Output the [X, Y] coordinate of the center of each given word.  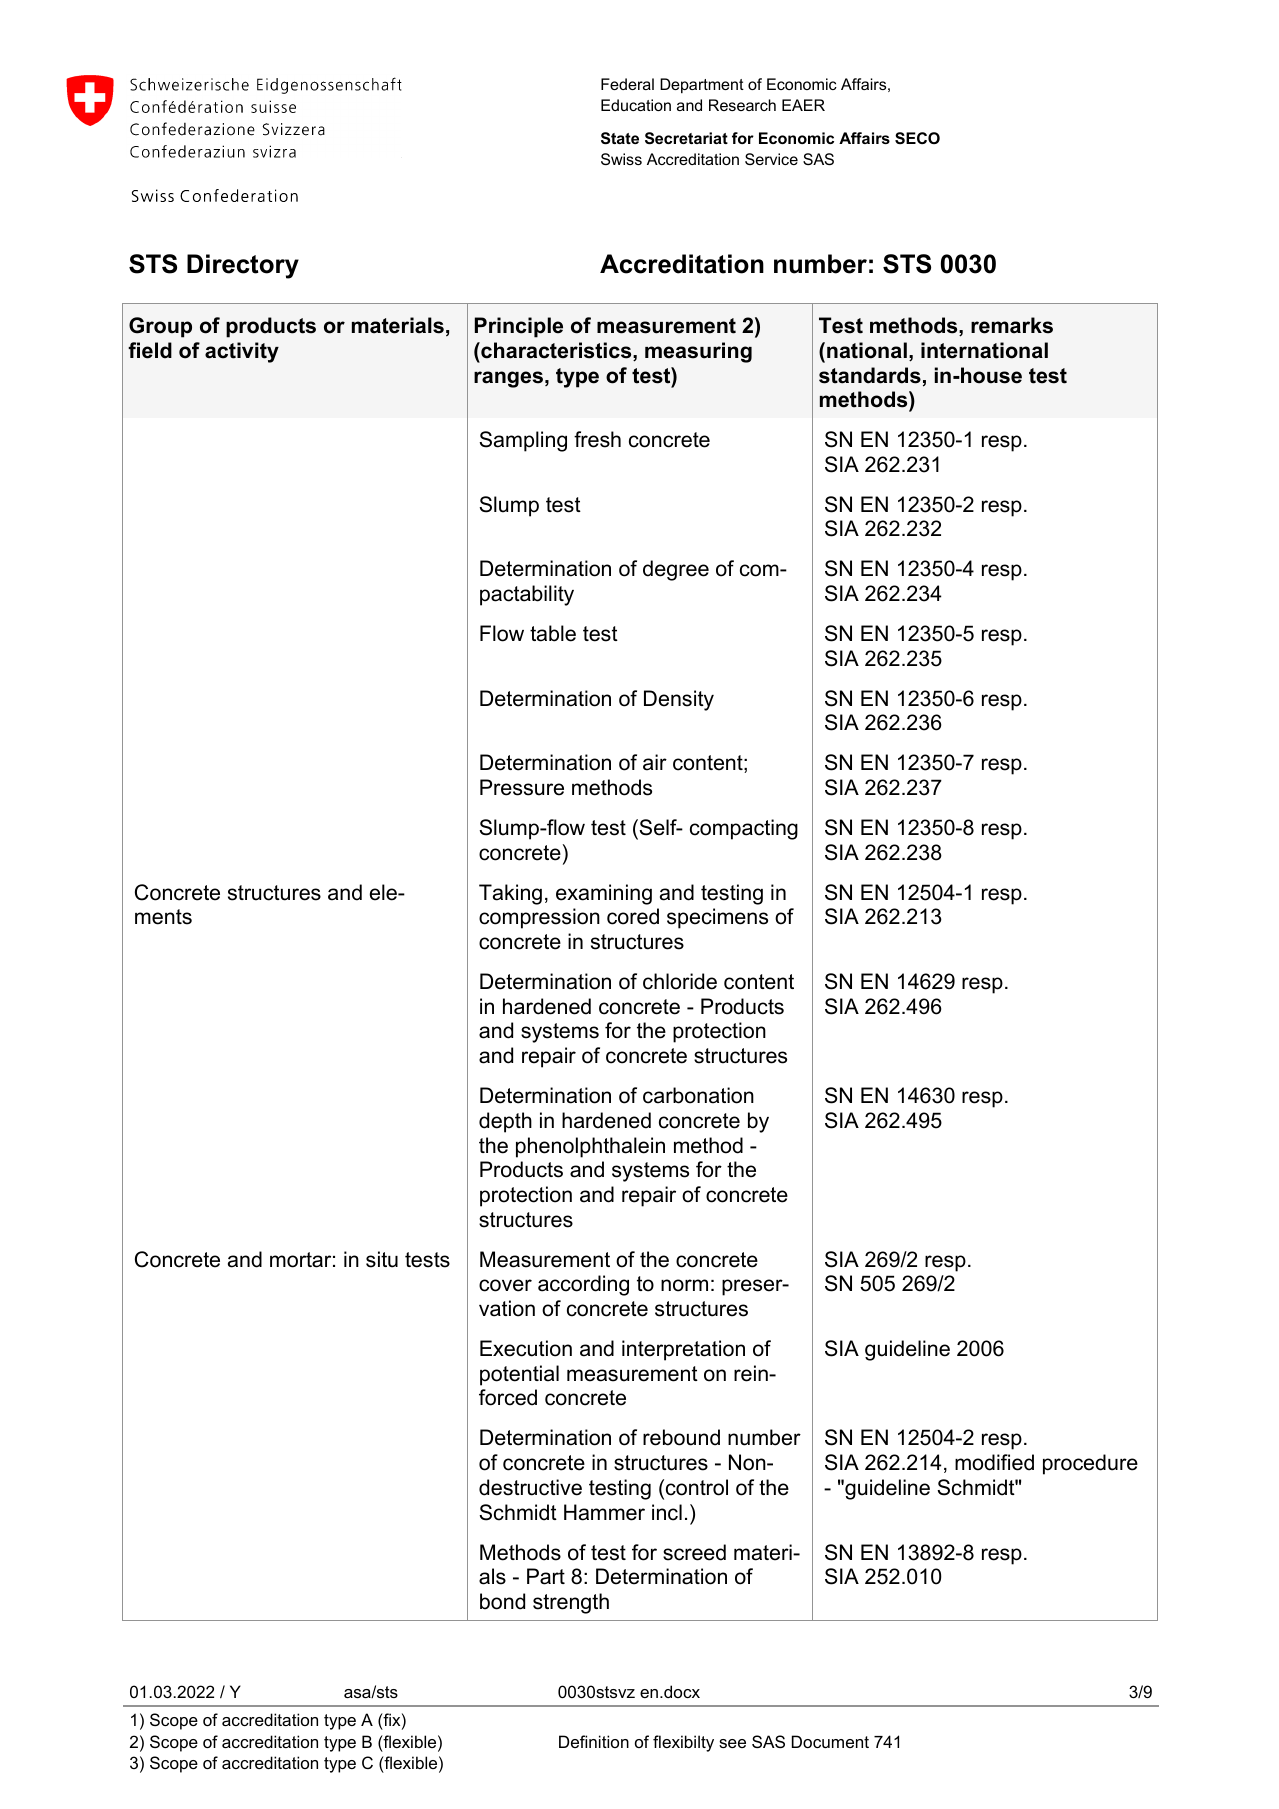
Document [830, 1741]
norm [684, 1285]
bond [502, 1601]
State [620, 138]
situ [382, 1259]
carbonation [698, 1095]
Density [679, 700]
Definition [594, 1741]
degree [676, 570]
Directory [243, 266]
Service [771, 159]
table [553, 633]
